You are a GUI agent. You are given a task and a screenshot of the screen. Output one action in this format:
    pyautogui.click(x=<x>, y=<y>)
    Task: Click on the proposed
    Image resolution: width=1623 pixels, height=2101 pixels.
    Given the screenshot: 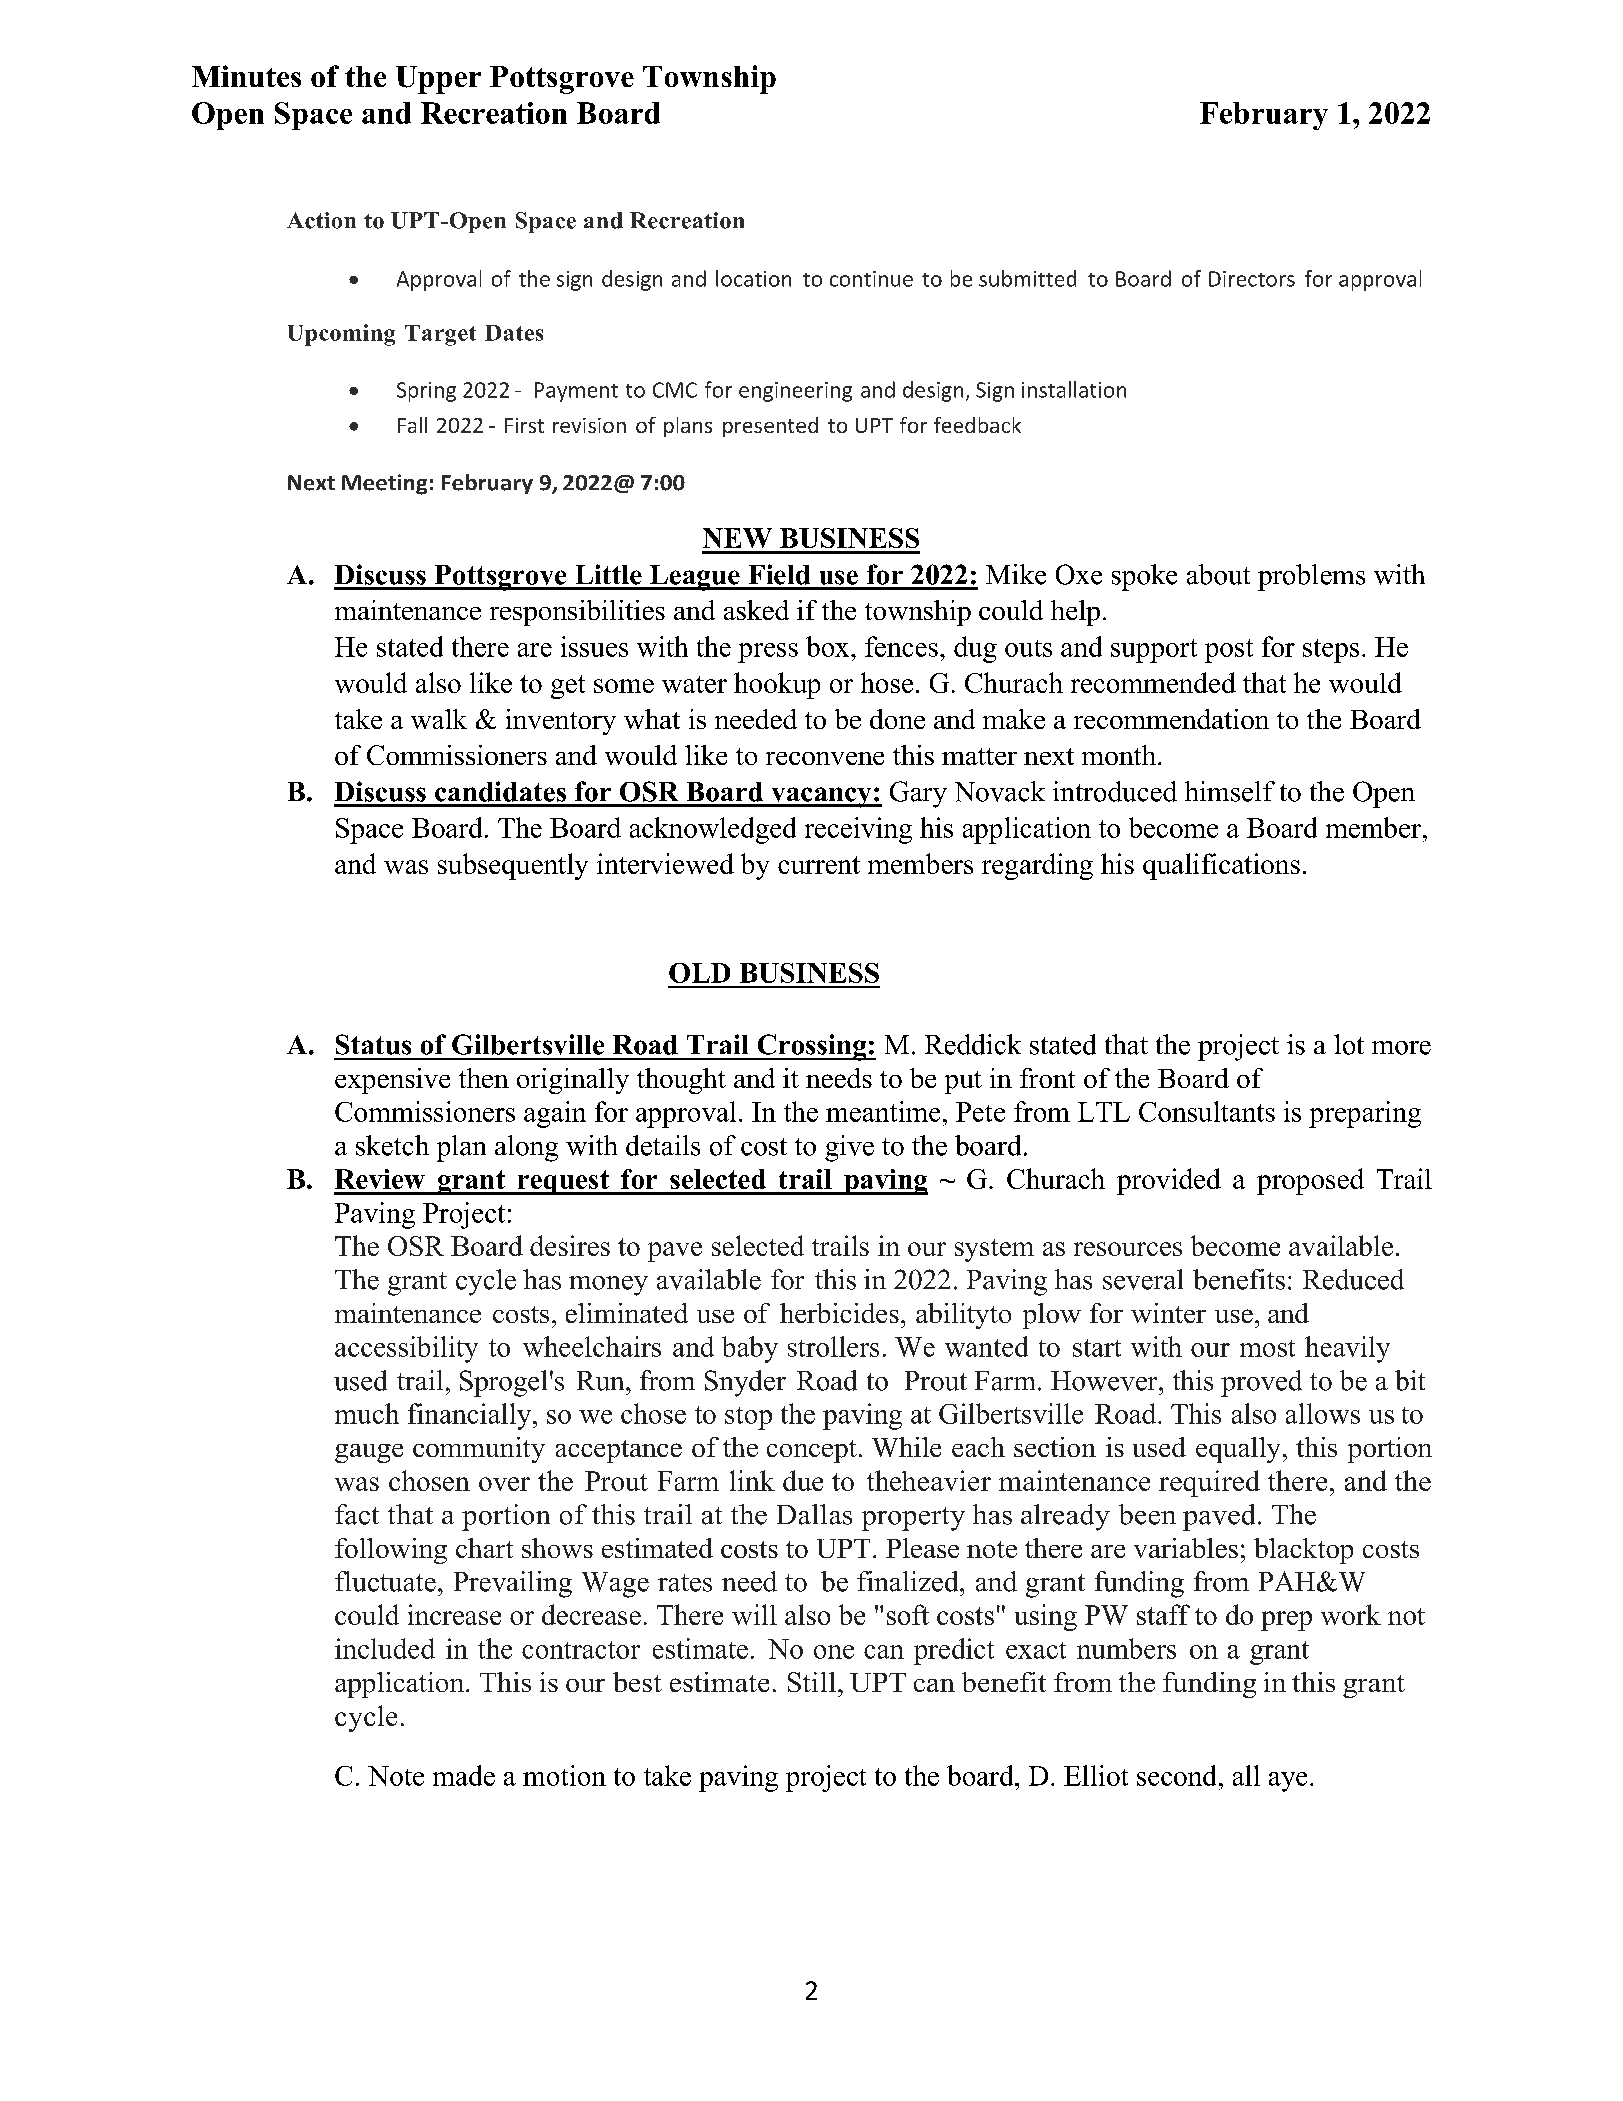 What is the action you would take?
    pyautogui.click(x=1310, y=1181)
